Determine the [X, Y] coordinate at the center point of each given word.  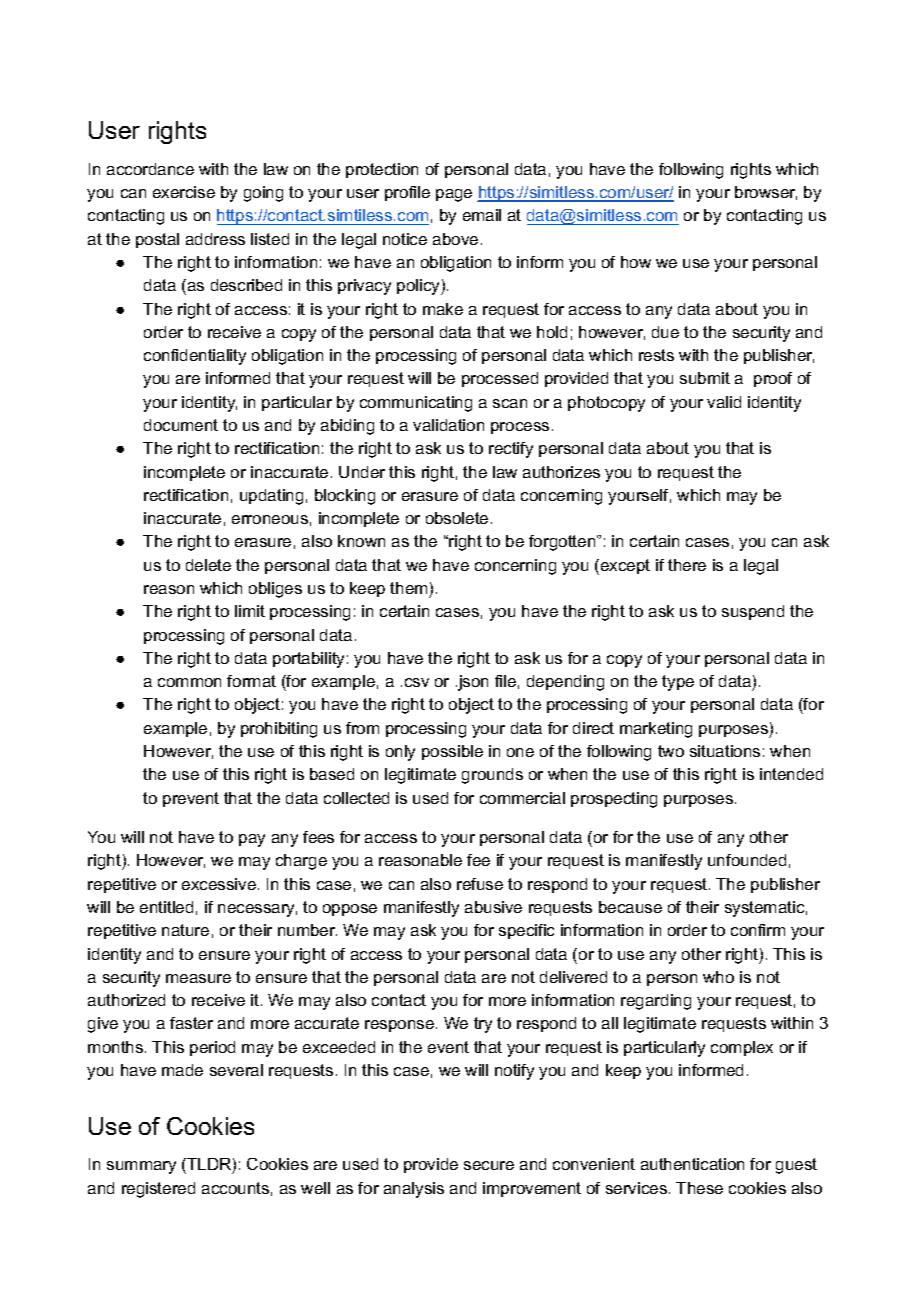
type [678, 683]
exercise [184, 192]
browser [766, 193]
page [454, 195]
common [189, 682]
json [472, 683]
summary [141, 1167]
